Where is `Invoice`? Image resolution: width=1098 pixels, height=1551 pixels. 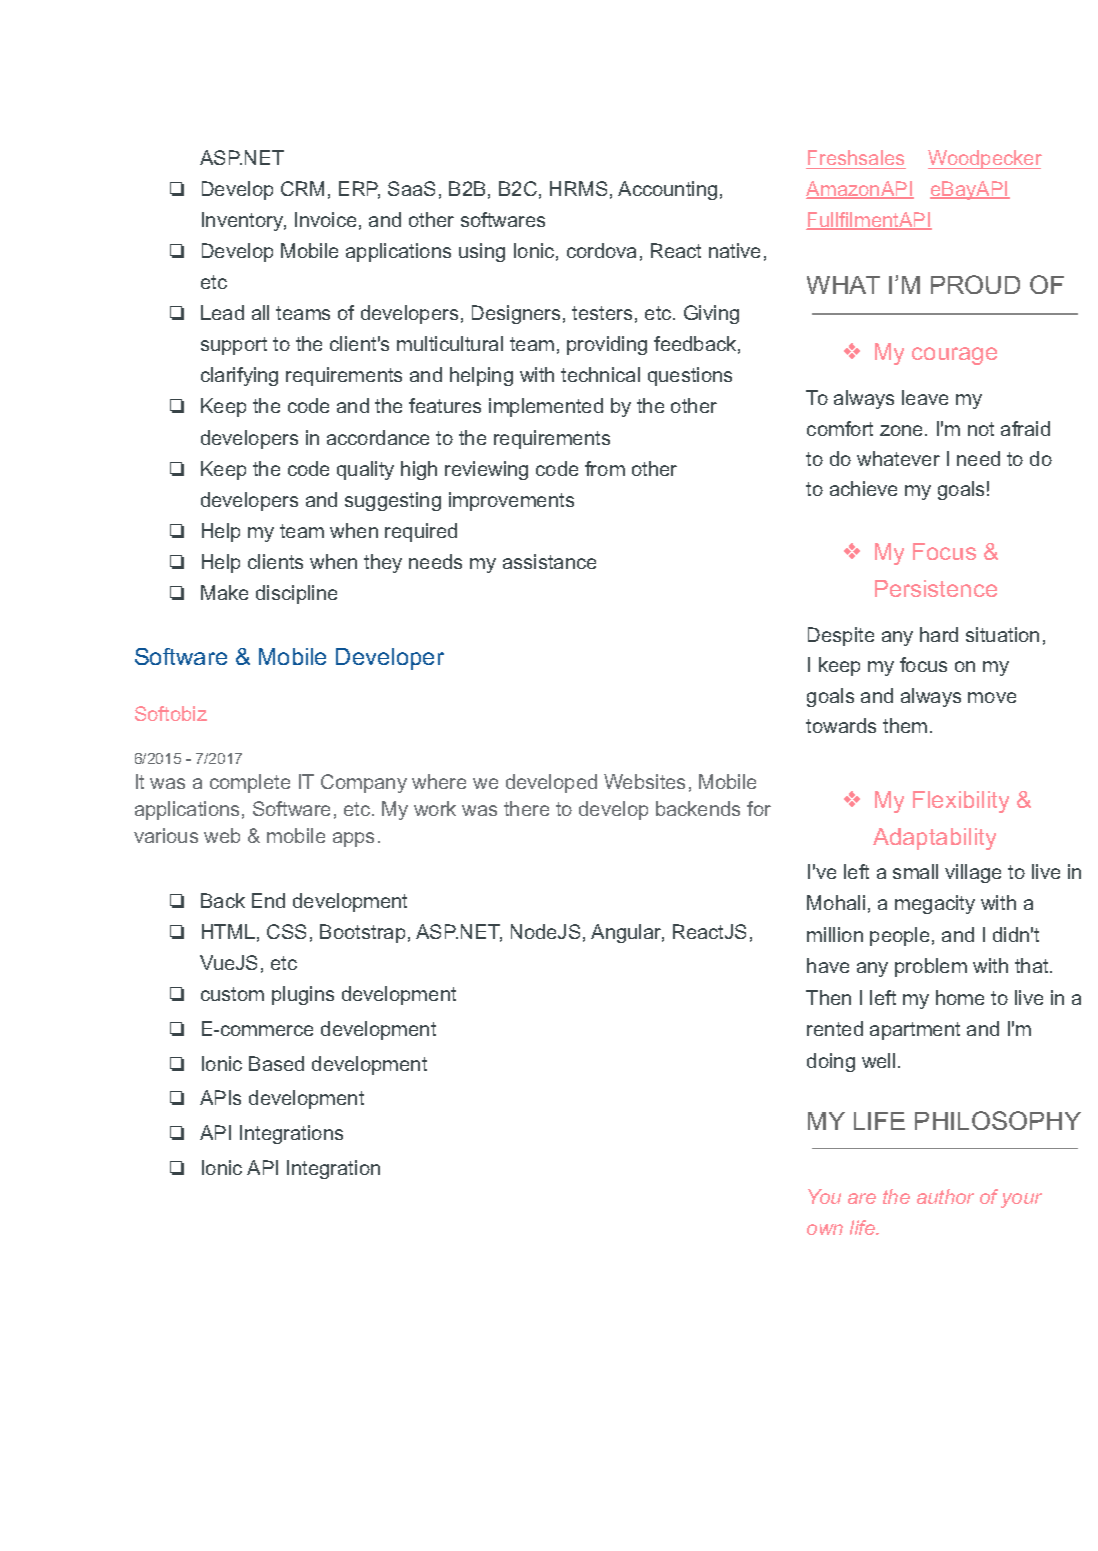
Invoice is located at coordinates (325, 219).
